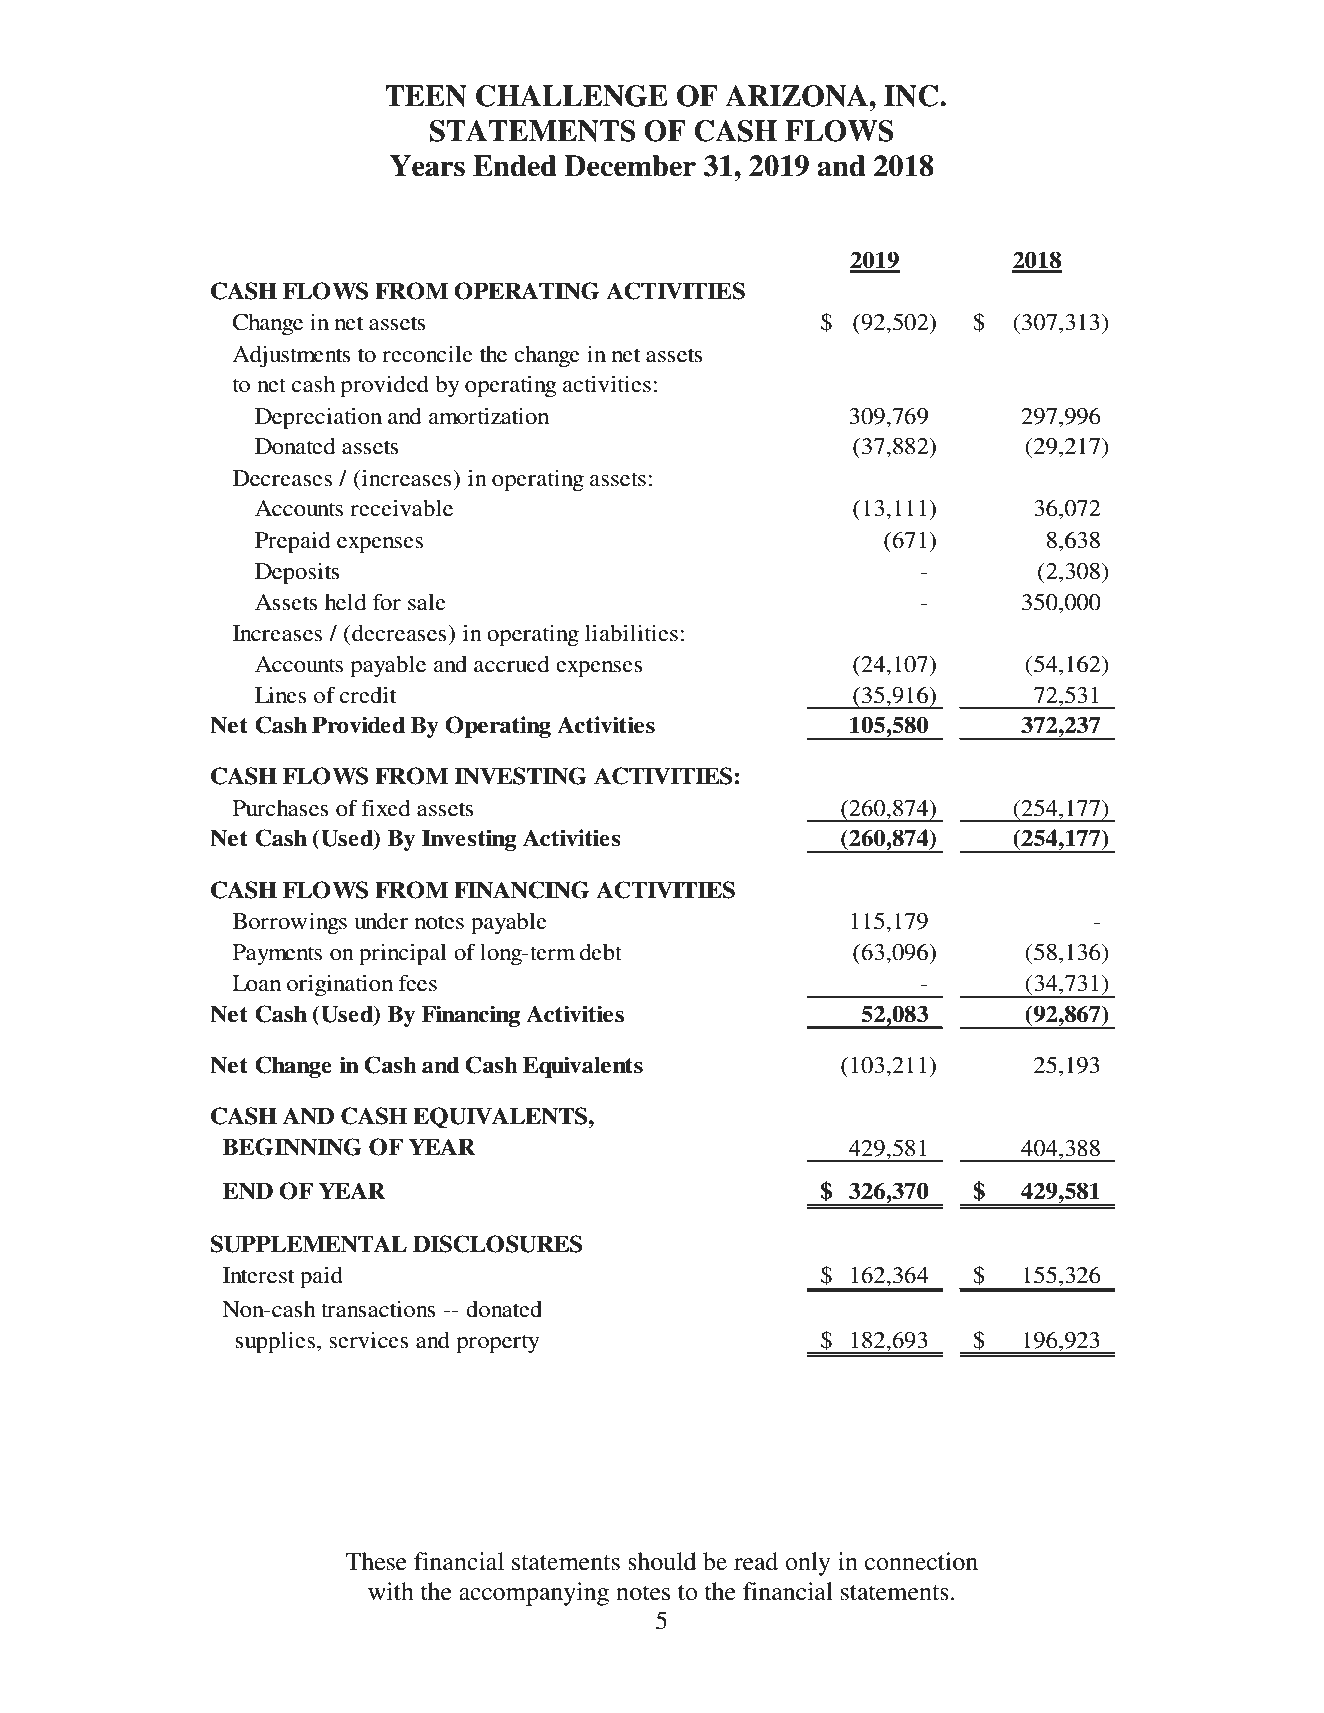  I want to click on ARIZONA, so click(797, 96).
